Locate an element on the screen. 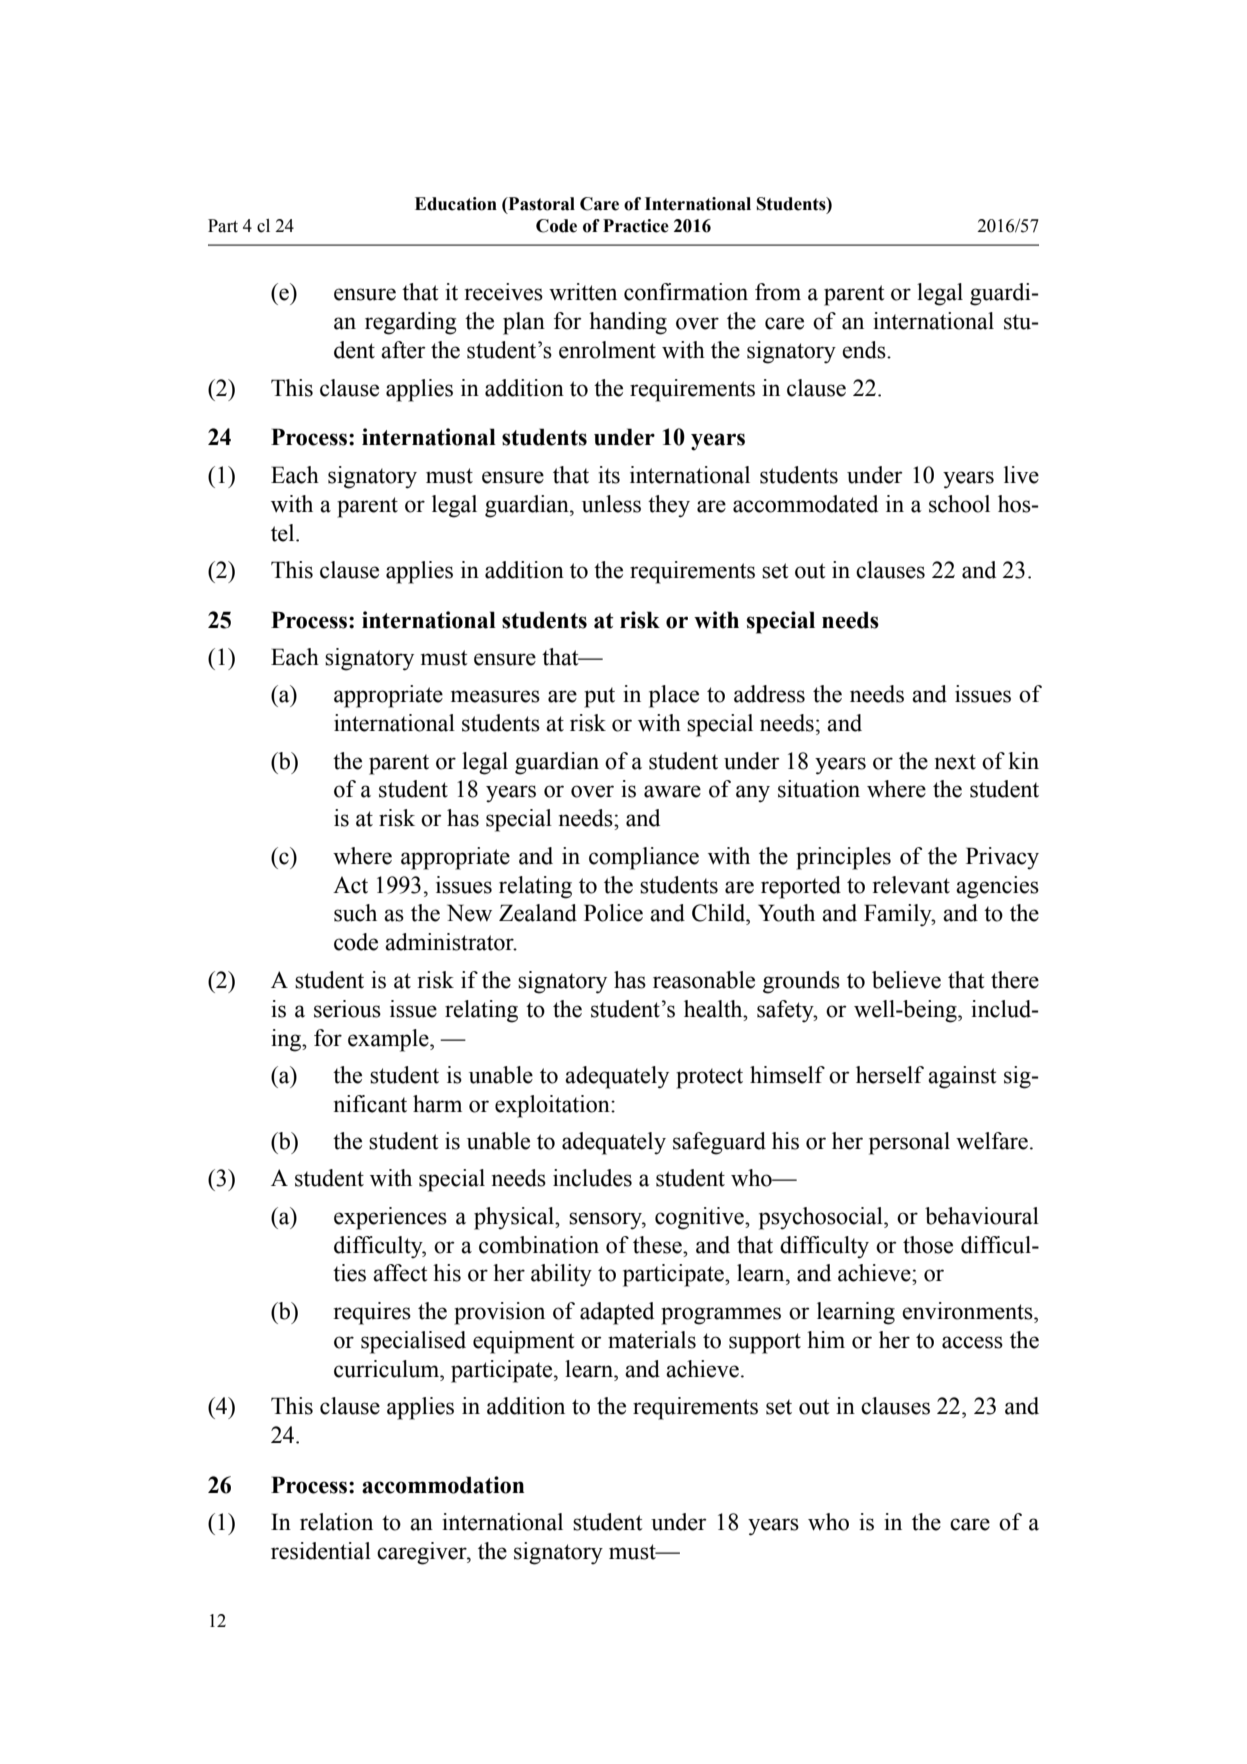 The image size is (1247, 1764). accommodation is located at coordinates (443, 1485).
